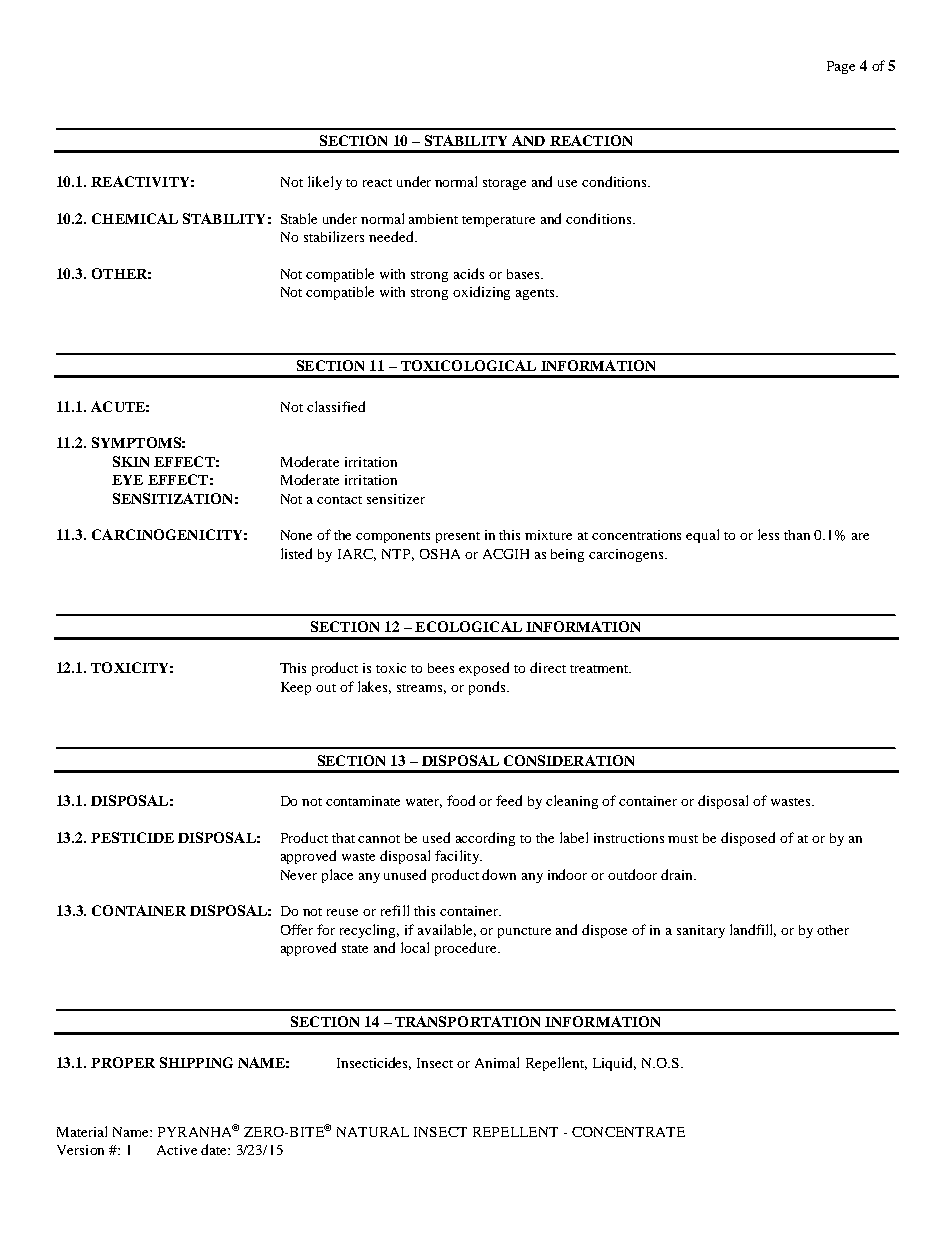  Describe the element at coordinates (628, 1132) in the image. I see `CONCENTRATE` at that location.
